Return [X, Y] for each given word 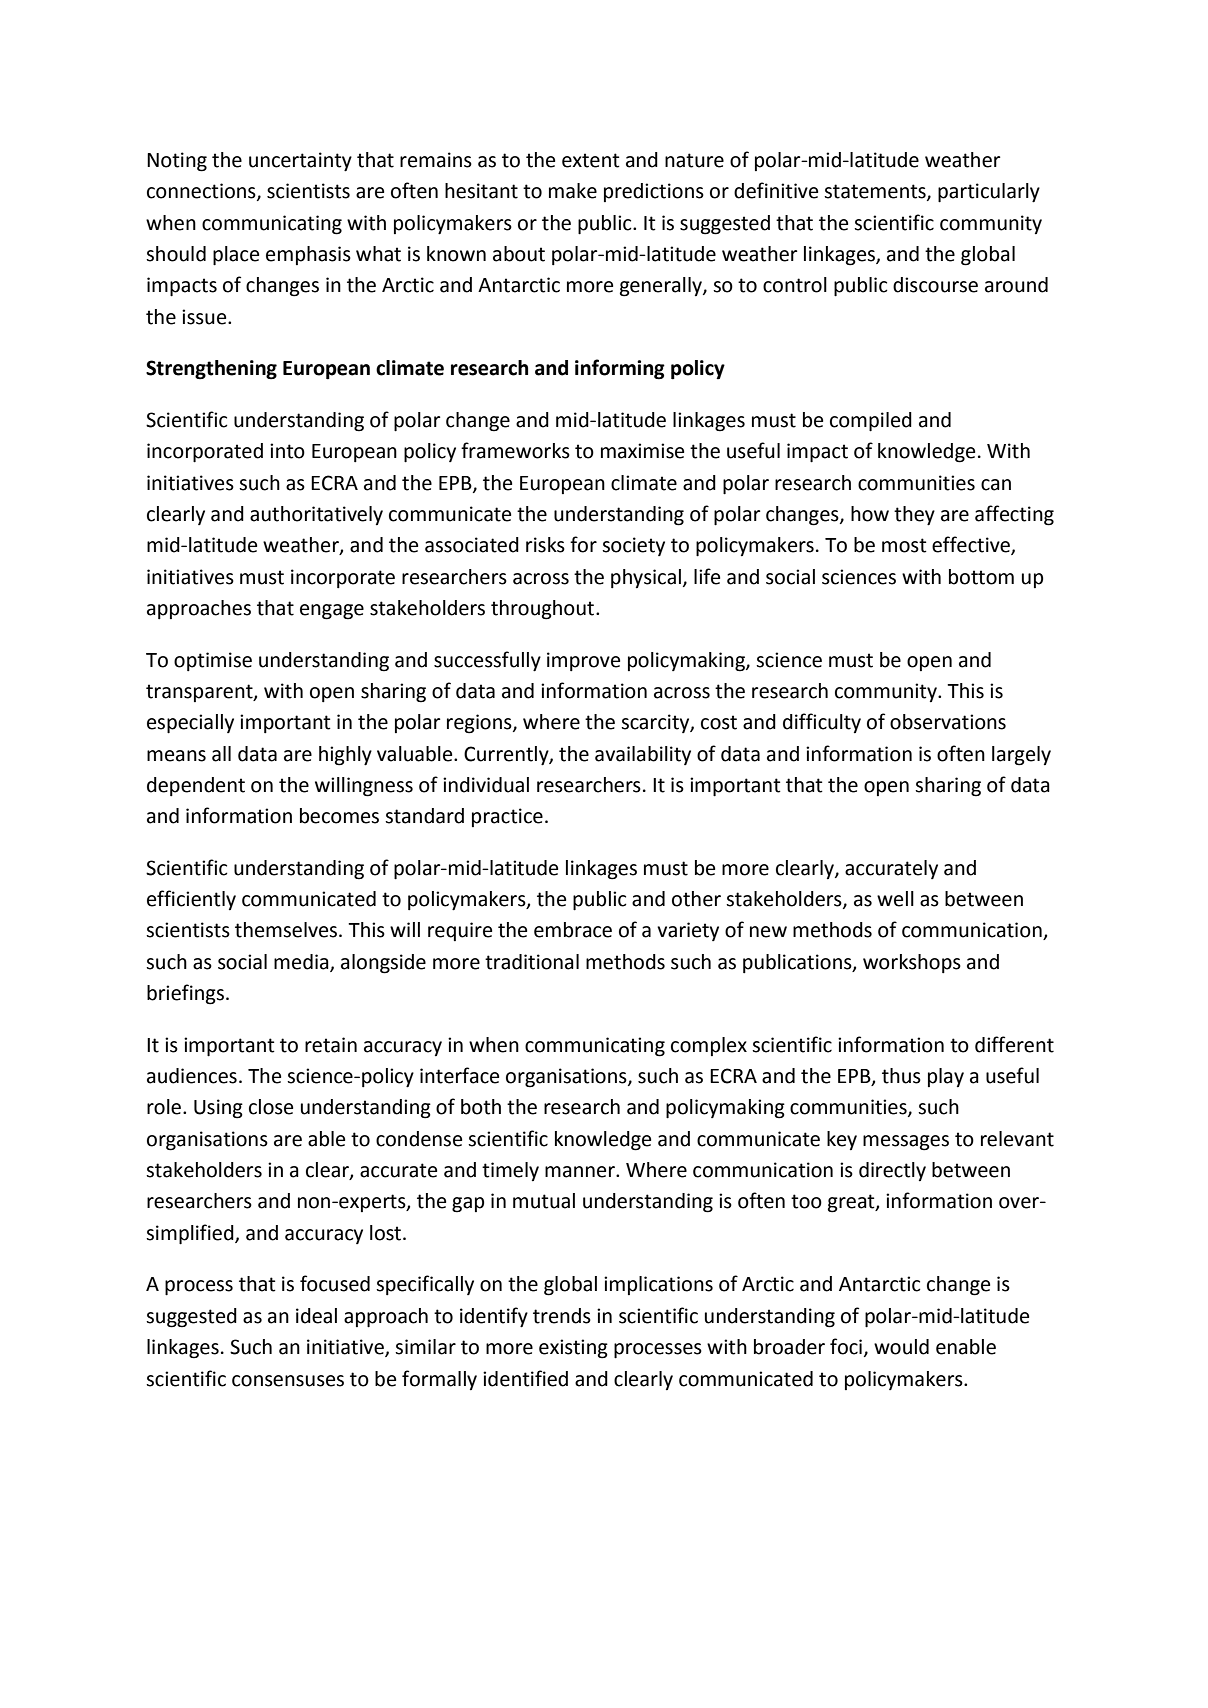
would [901, 1347]
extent [591, 160]
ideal [316, 1316]
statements [876, 192]
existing [573, 1349]
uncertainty [300, 162]
